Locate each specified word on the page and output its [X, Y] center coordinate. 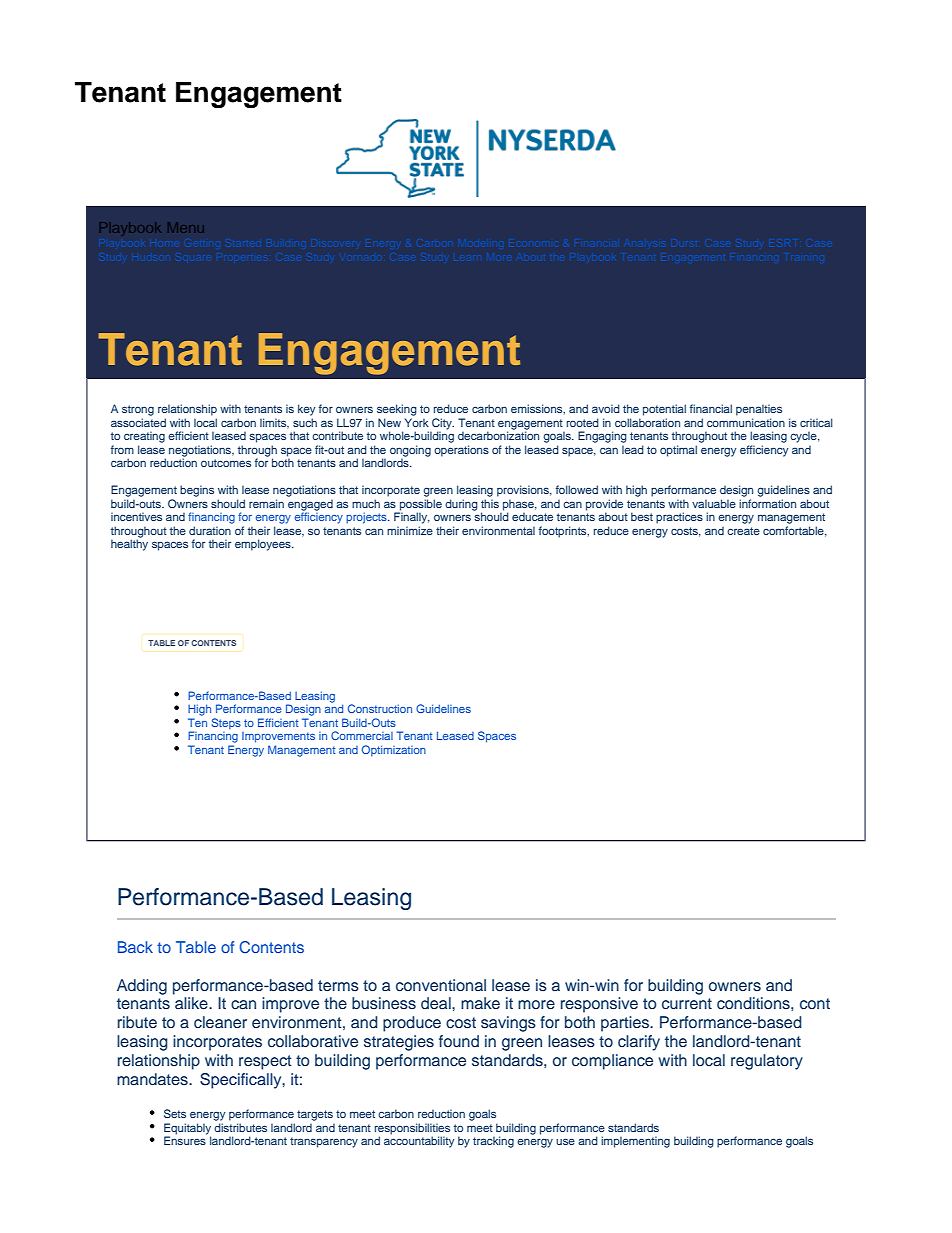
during [461, 505]
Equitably [187, 1129]
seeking [397, 410]
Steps [226, 724]
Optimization [394, 751]
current [687, 1004]
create [743, 531]
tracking [493, 1142]
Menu [185, 227]
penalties [759, 410]
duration [210, 530]
